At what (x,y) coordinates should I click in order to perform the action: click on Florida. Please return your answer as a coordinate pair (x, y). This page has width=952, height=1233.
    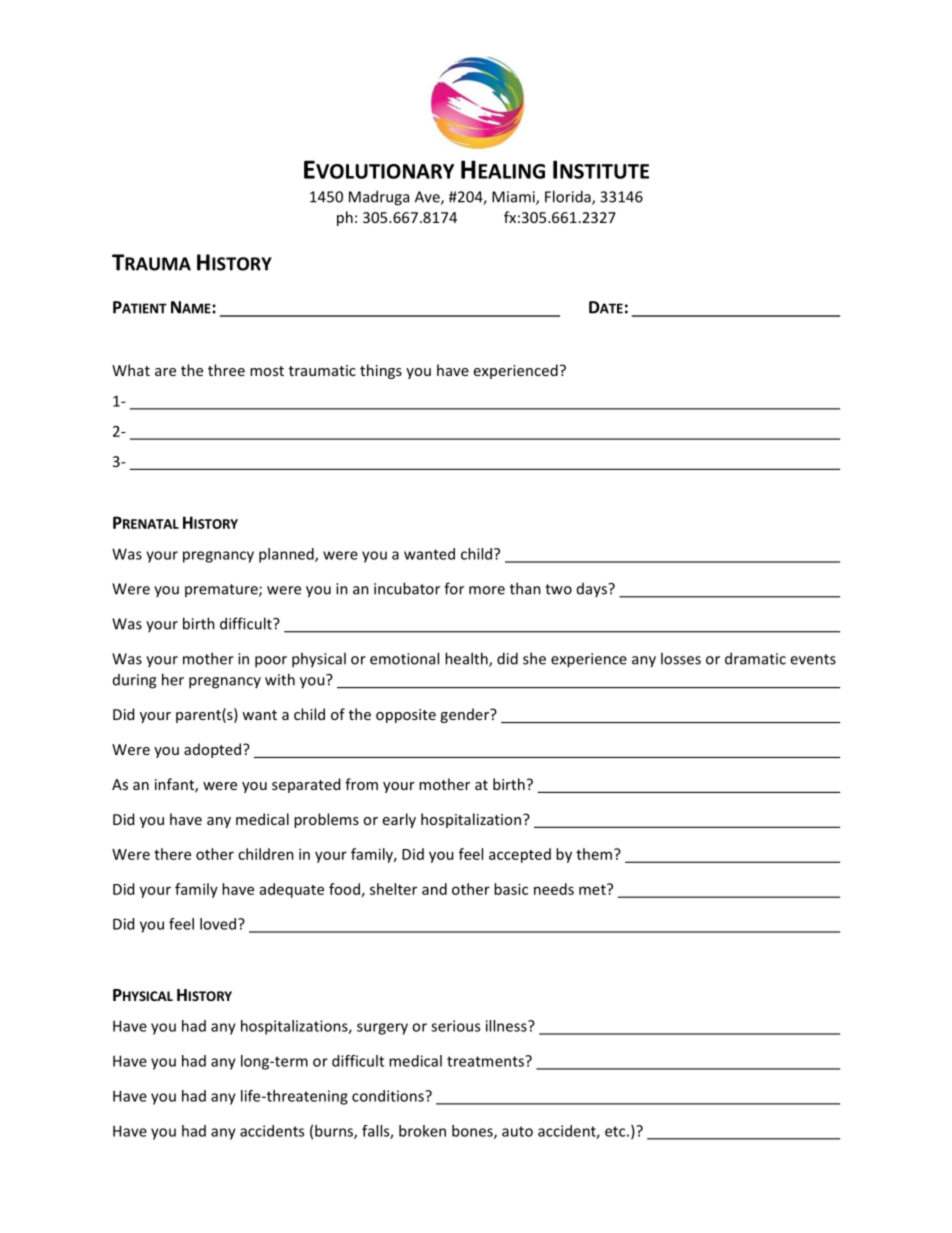
    Looking at the image, I should click on (569, 197).
